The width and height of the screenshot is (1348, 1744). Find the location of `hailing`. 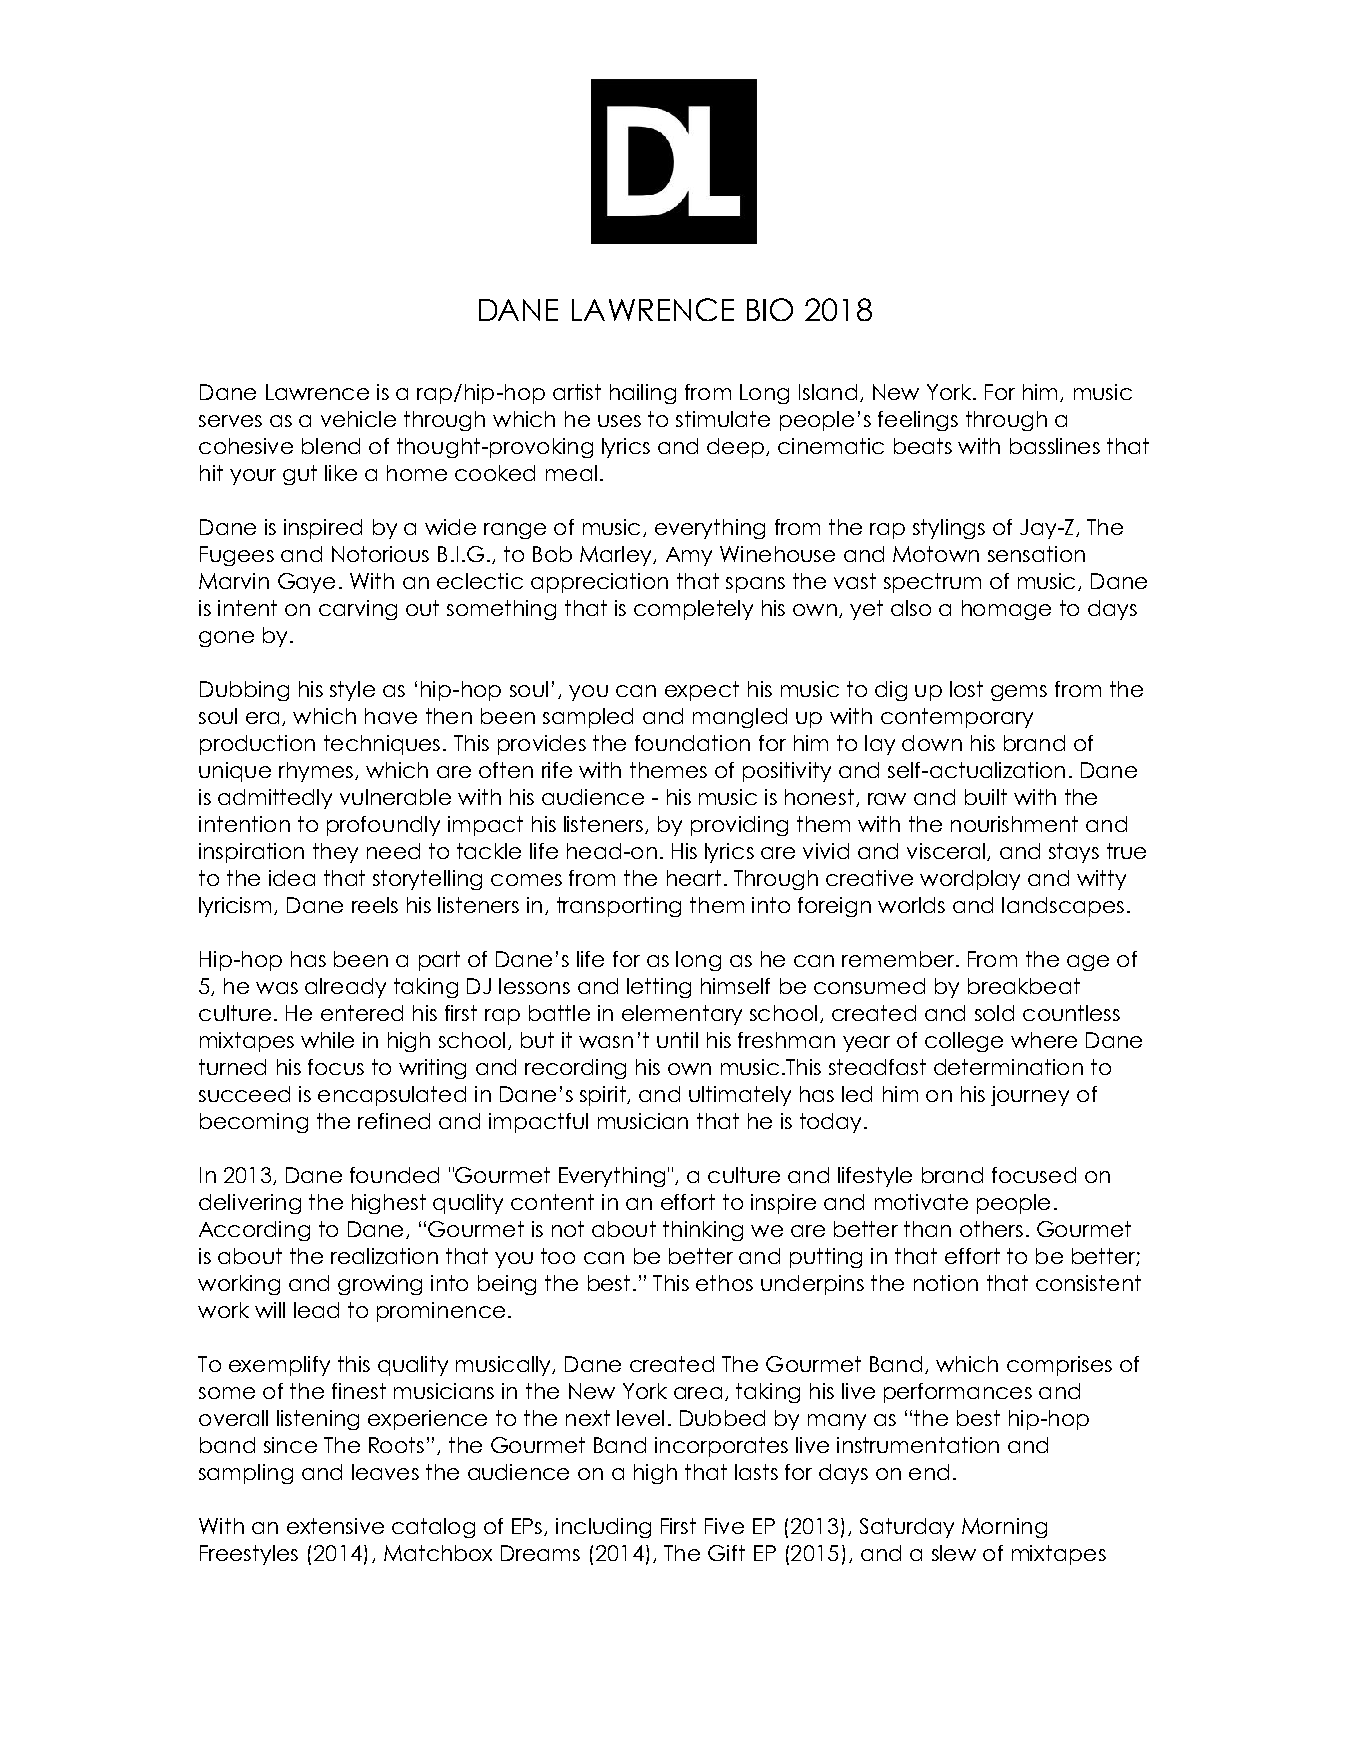

hailing is located at coordinates (643, 394).
